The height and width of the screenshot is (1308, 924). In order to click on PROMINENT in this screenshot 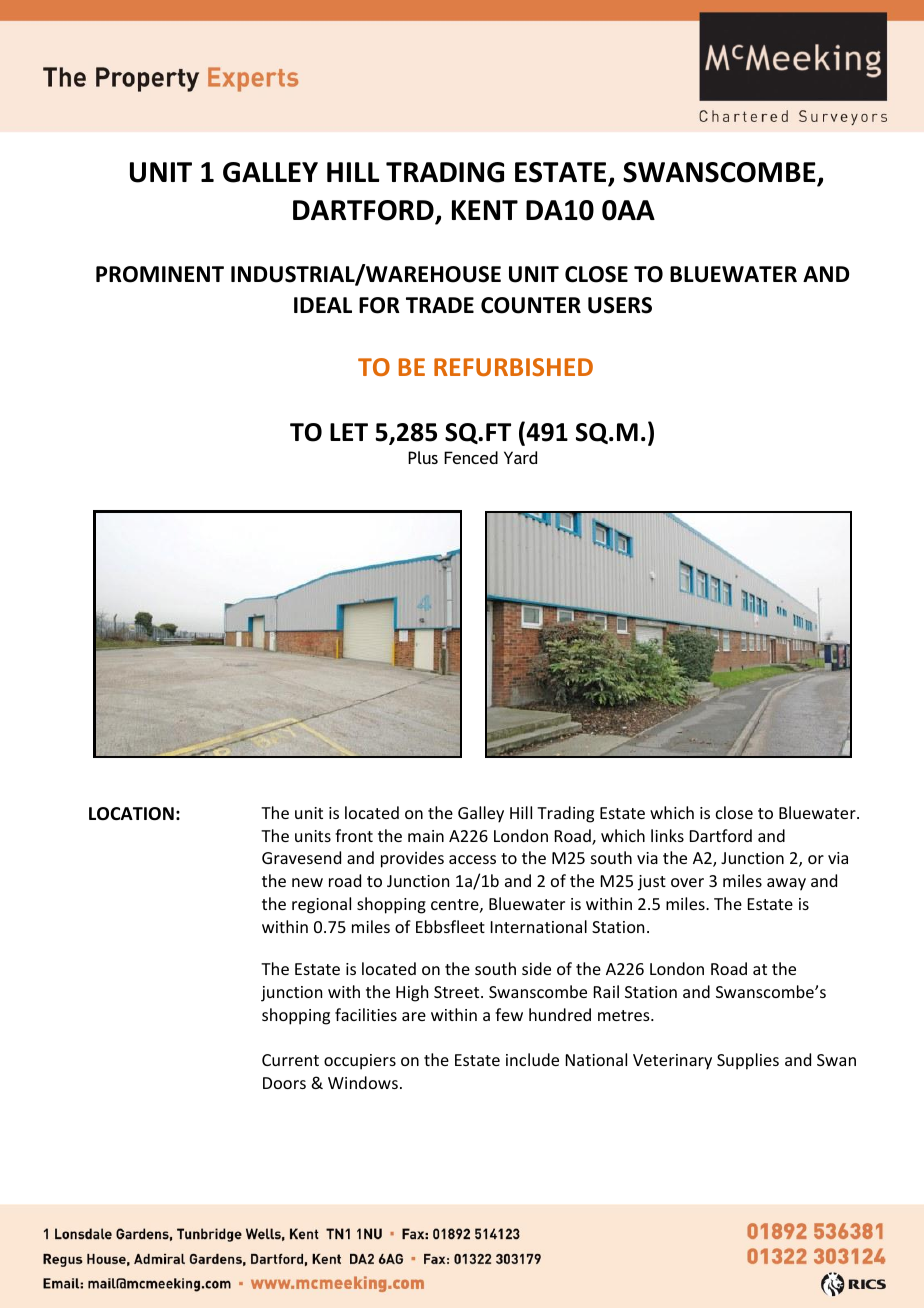, I will do `click(160, 274)`.
